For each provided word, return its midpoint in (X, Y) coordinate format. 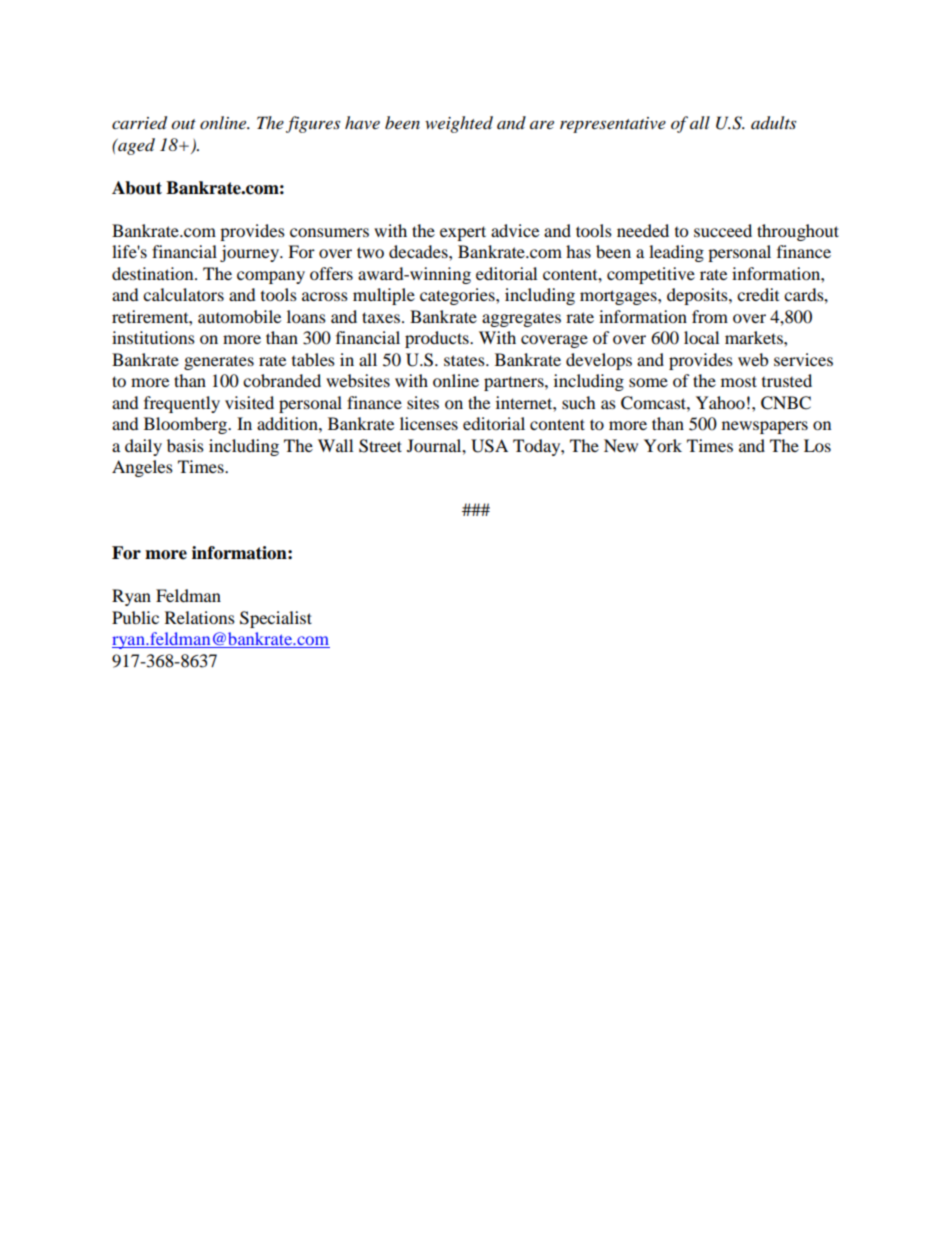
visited (249, 402)
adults (773, 123)
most (739, 381)
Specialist (276, 619)
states (465, 360)
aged (135, 146)
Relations (200, 617)
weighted (459, 124)
